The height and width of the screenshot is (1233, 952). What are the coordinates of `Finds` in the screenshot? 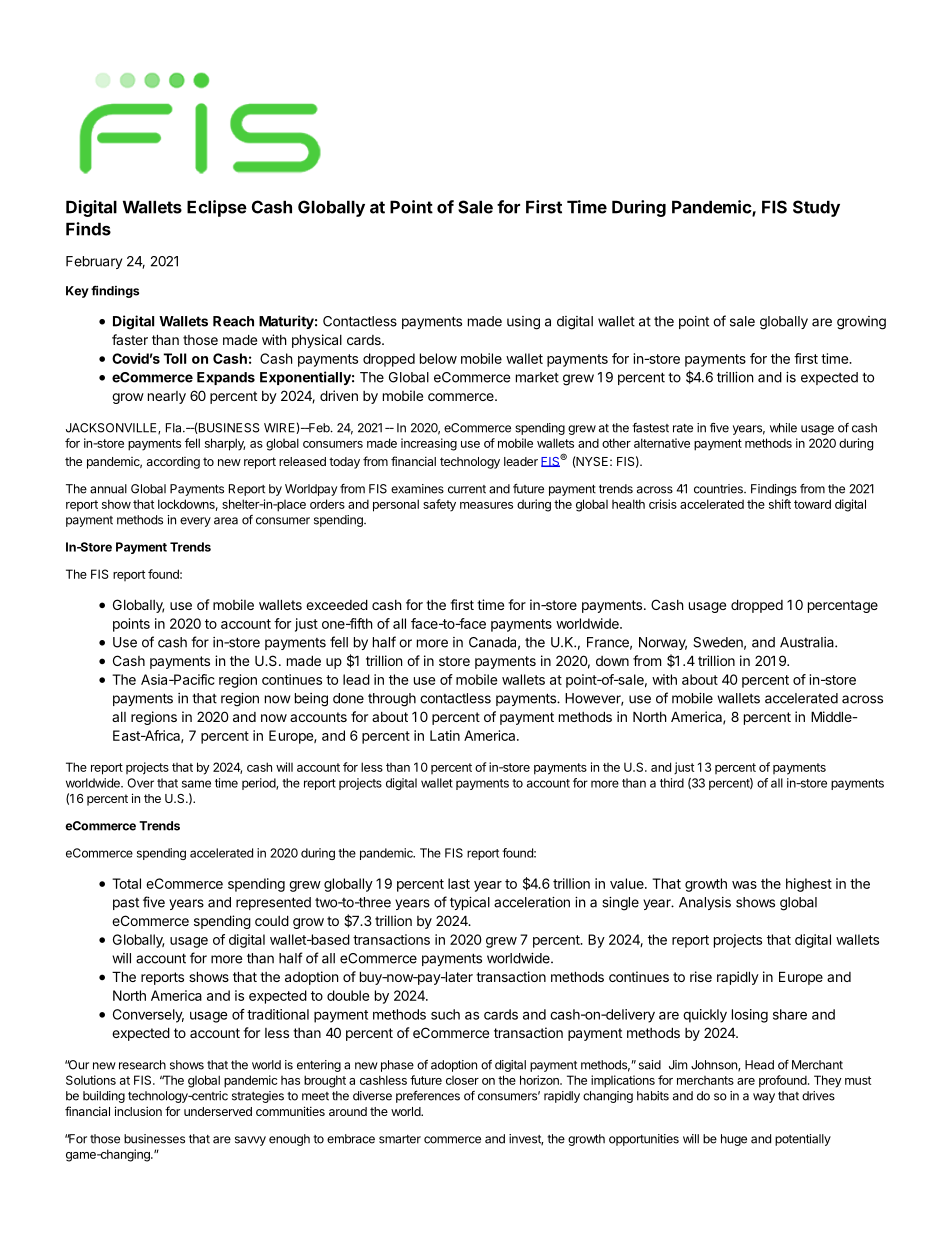 It's located at (88, 229).
